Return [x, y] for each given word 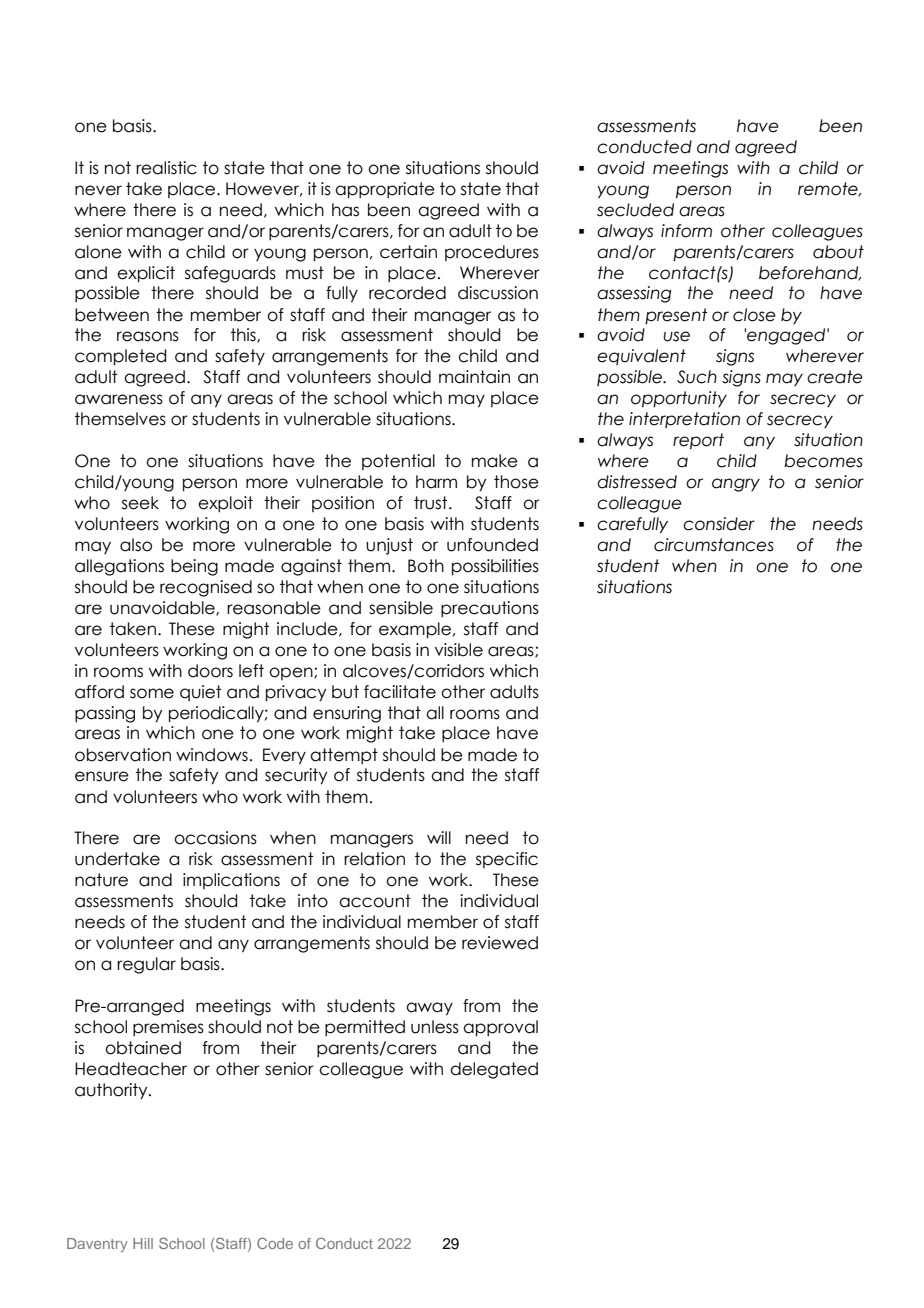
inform [686, 231]
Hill [143, 1243]
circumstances [714, 545]
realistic [166, 168]
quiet [200, 693]
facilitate [400, 692]
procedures [492, 253]
